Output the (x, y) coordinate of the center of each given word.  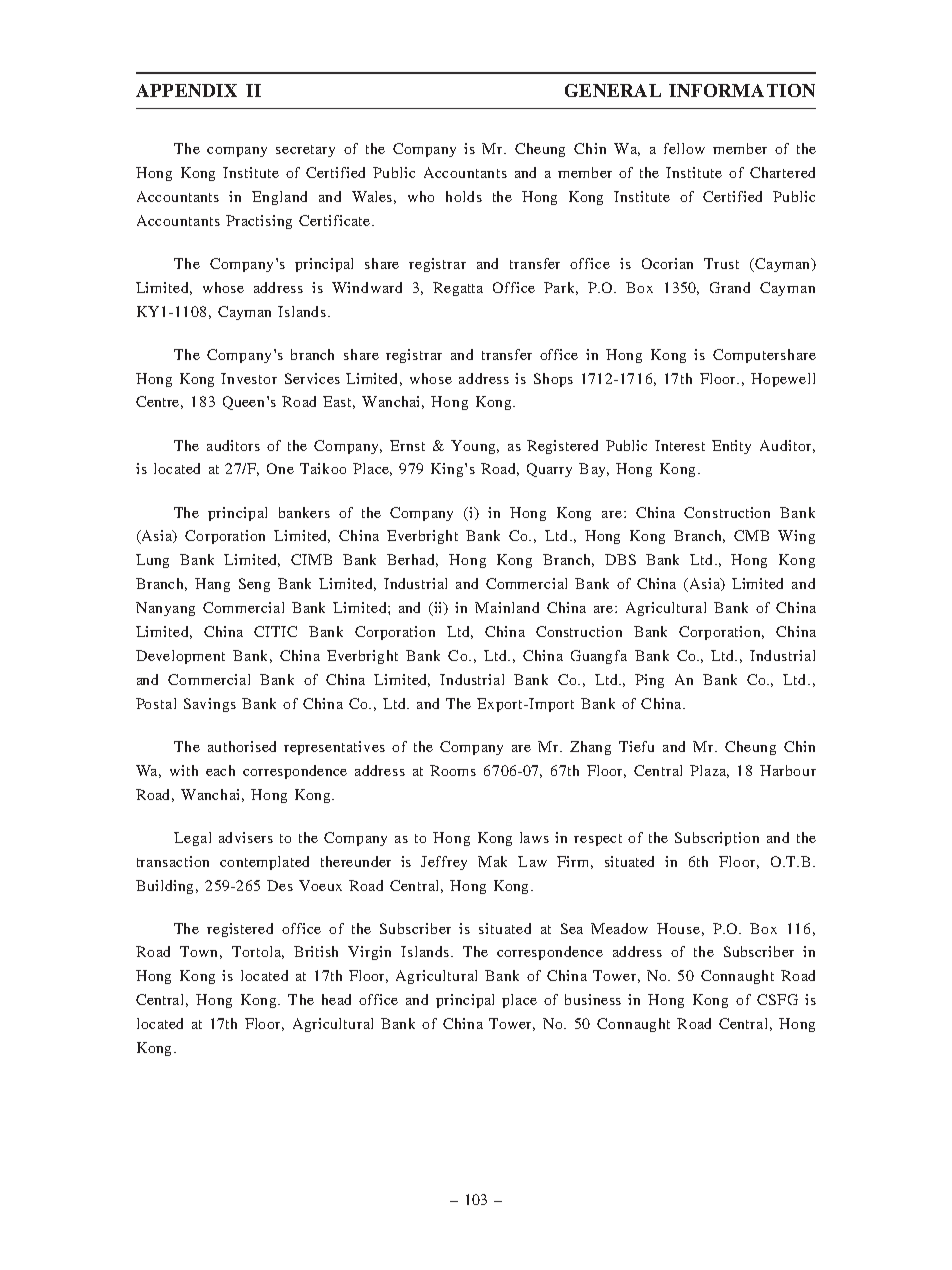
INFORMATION (742, 90)
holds (464, 196)
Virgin (369, 953)
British (316, 951)
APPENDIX (186, 90)
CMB (751, 535)
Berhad (412, 560)
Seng (254, 585)
